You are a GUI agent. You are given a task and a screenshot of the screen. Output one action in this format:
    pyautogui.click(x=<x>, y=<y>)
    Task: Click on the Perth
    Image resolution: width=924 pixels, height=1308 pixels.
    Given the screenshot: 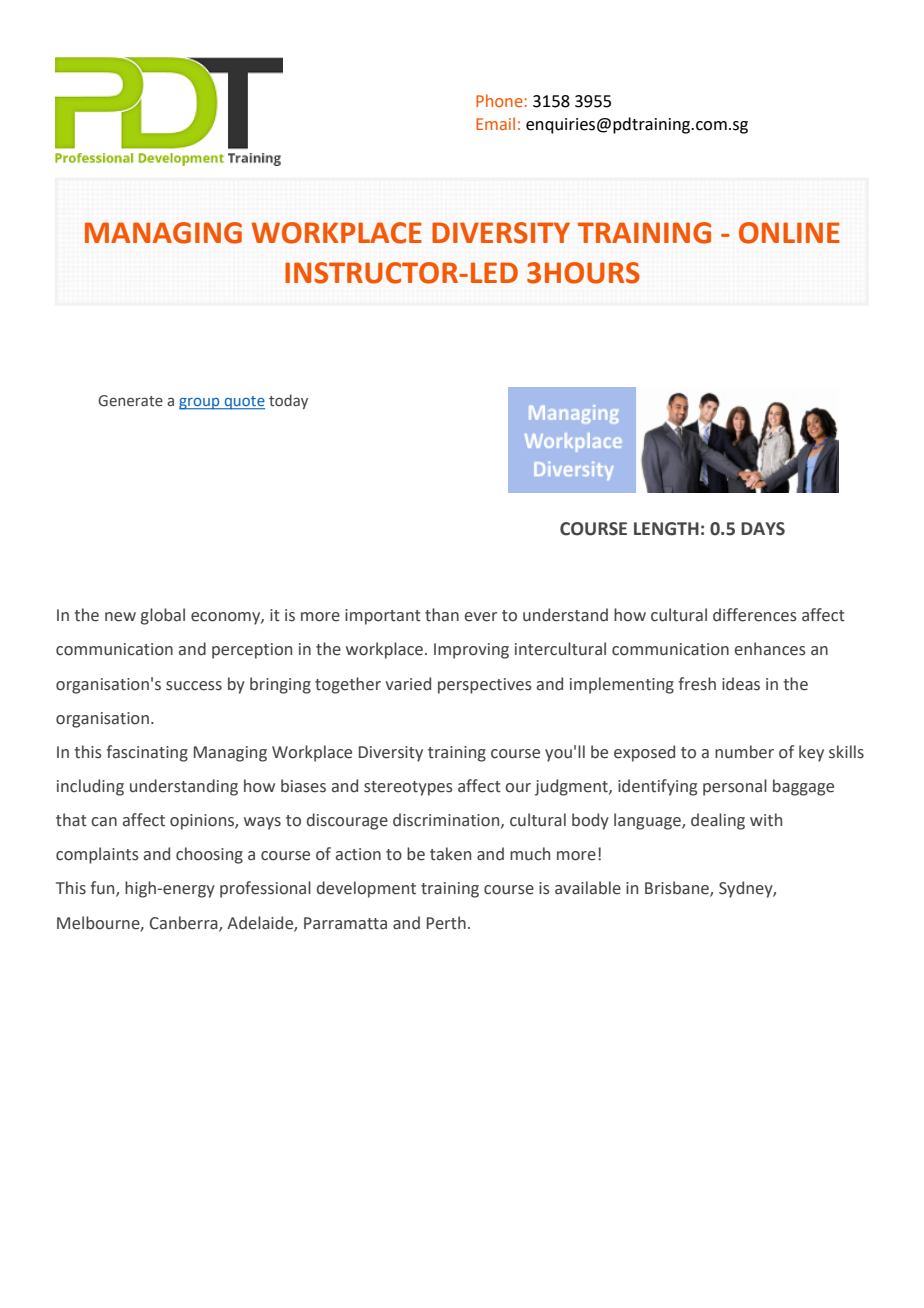 What is the action you would take?
    pyautogui.click(x=446, y=923)
